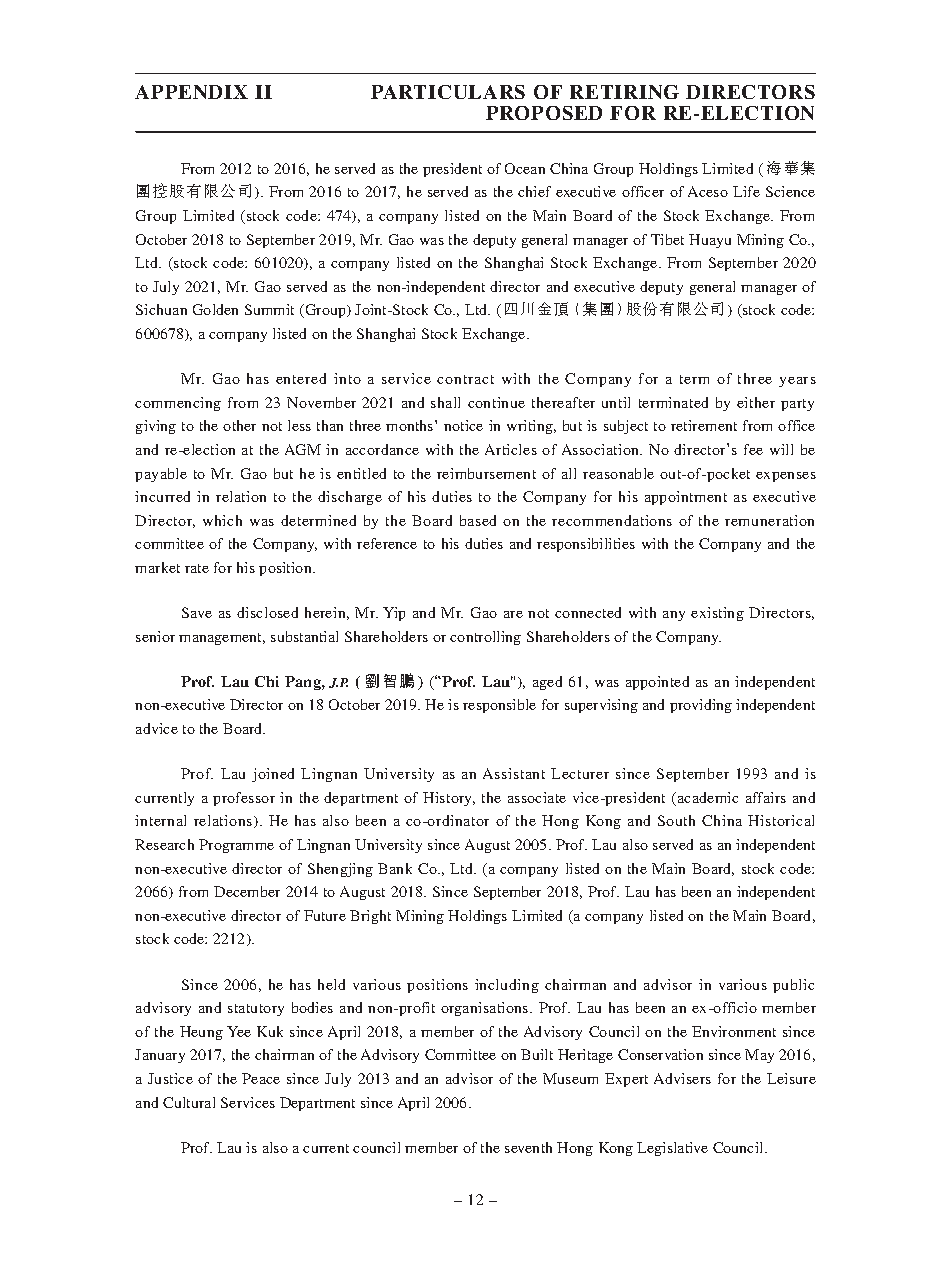 Image resolution: width=952 pixels, height=1270 pixels. Describe the element at coordinates (239, 425) in the screenshot. I see `other` at that location.
